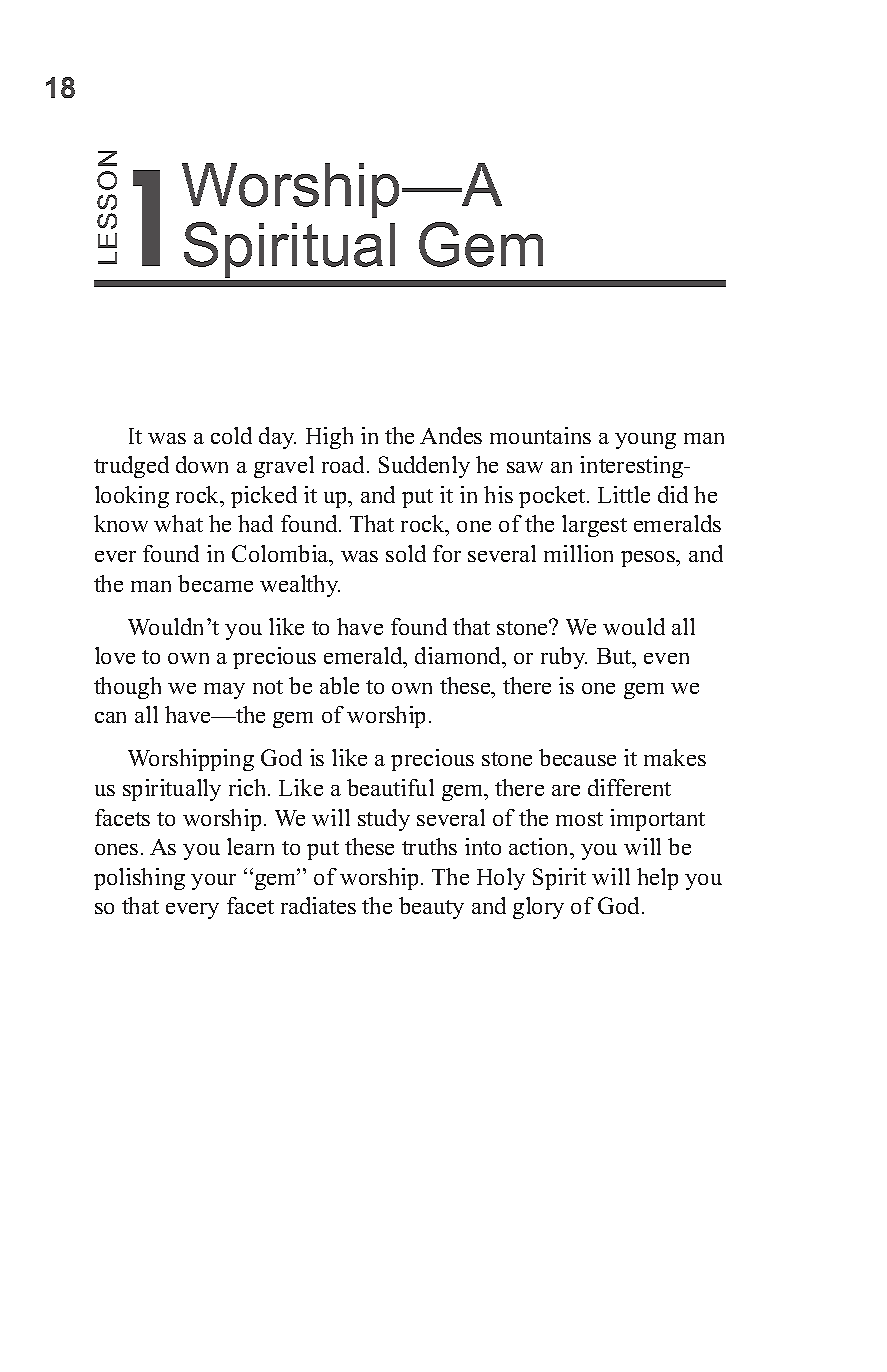 This page has height=1372, width=887. I want to click on able, so click(339, 685).
